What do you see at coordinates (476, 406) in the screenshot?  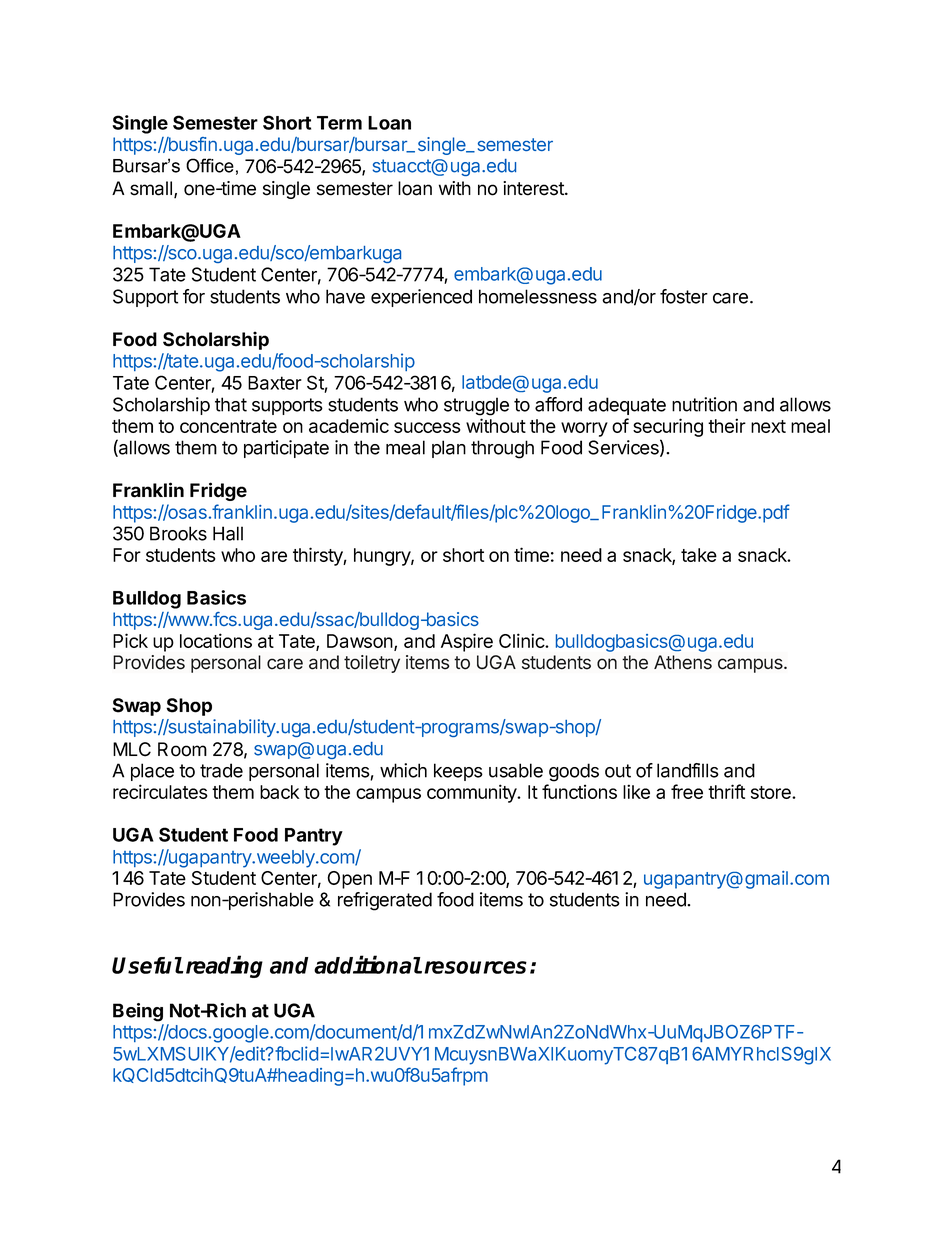 I see `struggle` at bounding box center [476, 406].
